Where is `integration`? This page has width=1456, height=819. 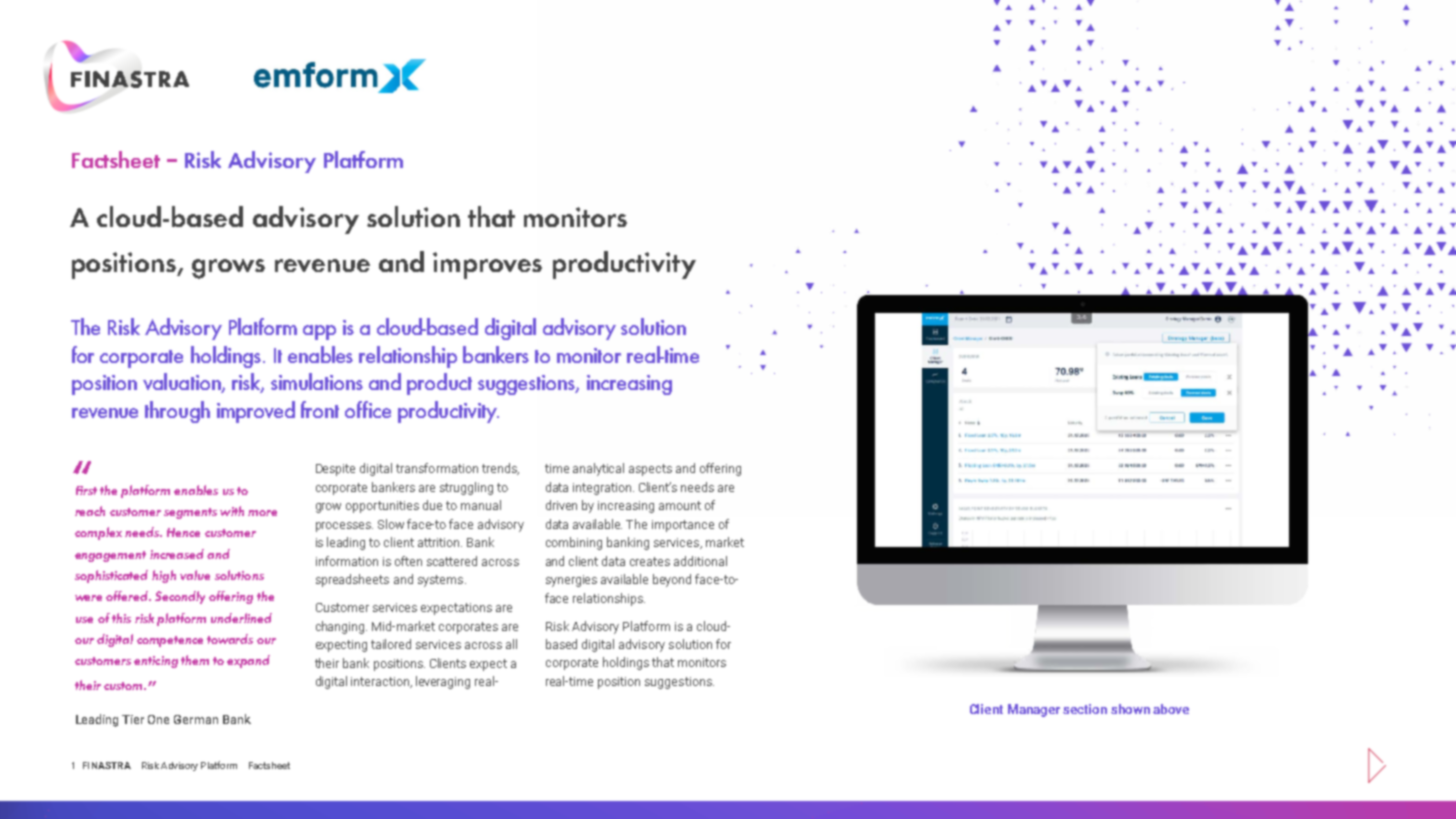 integration is located at coordinates (603, 489).
